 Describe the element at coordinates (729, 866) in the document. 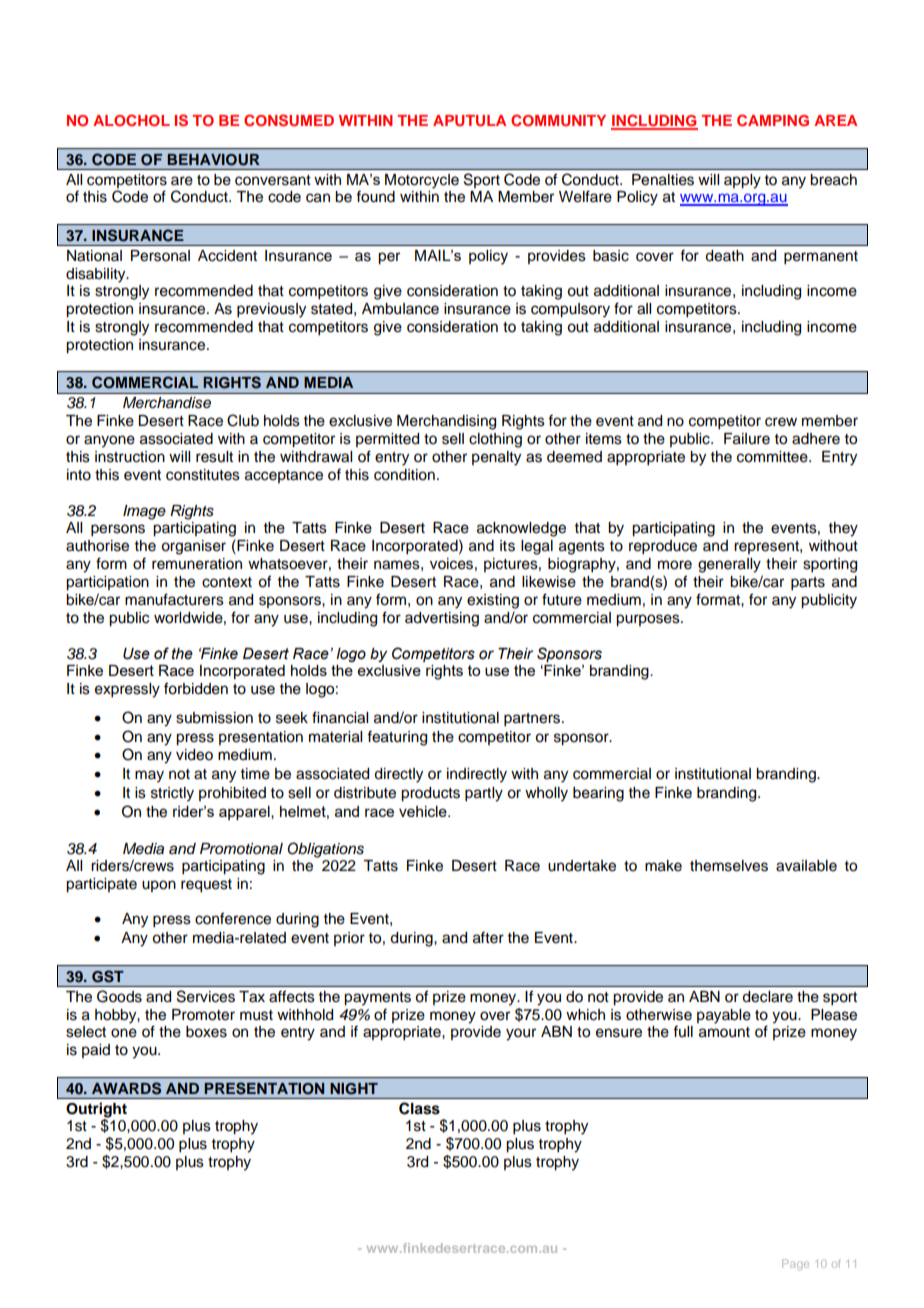

I see `themselves` at that location.
